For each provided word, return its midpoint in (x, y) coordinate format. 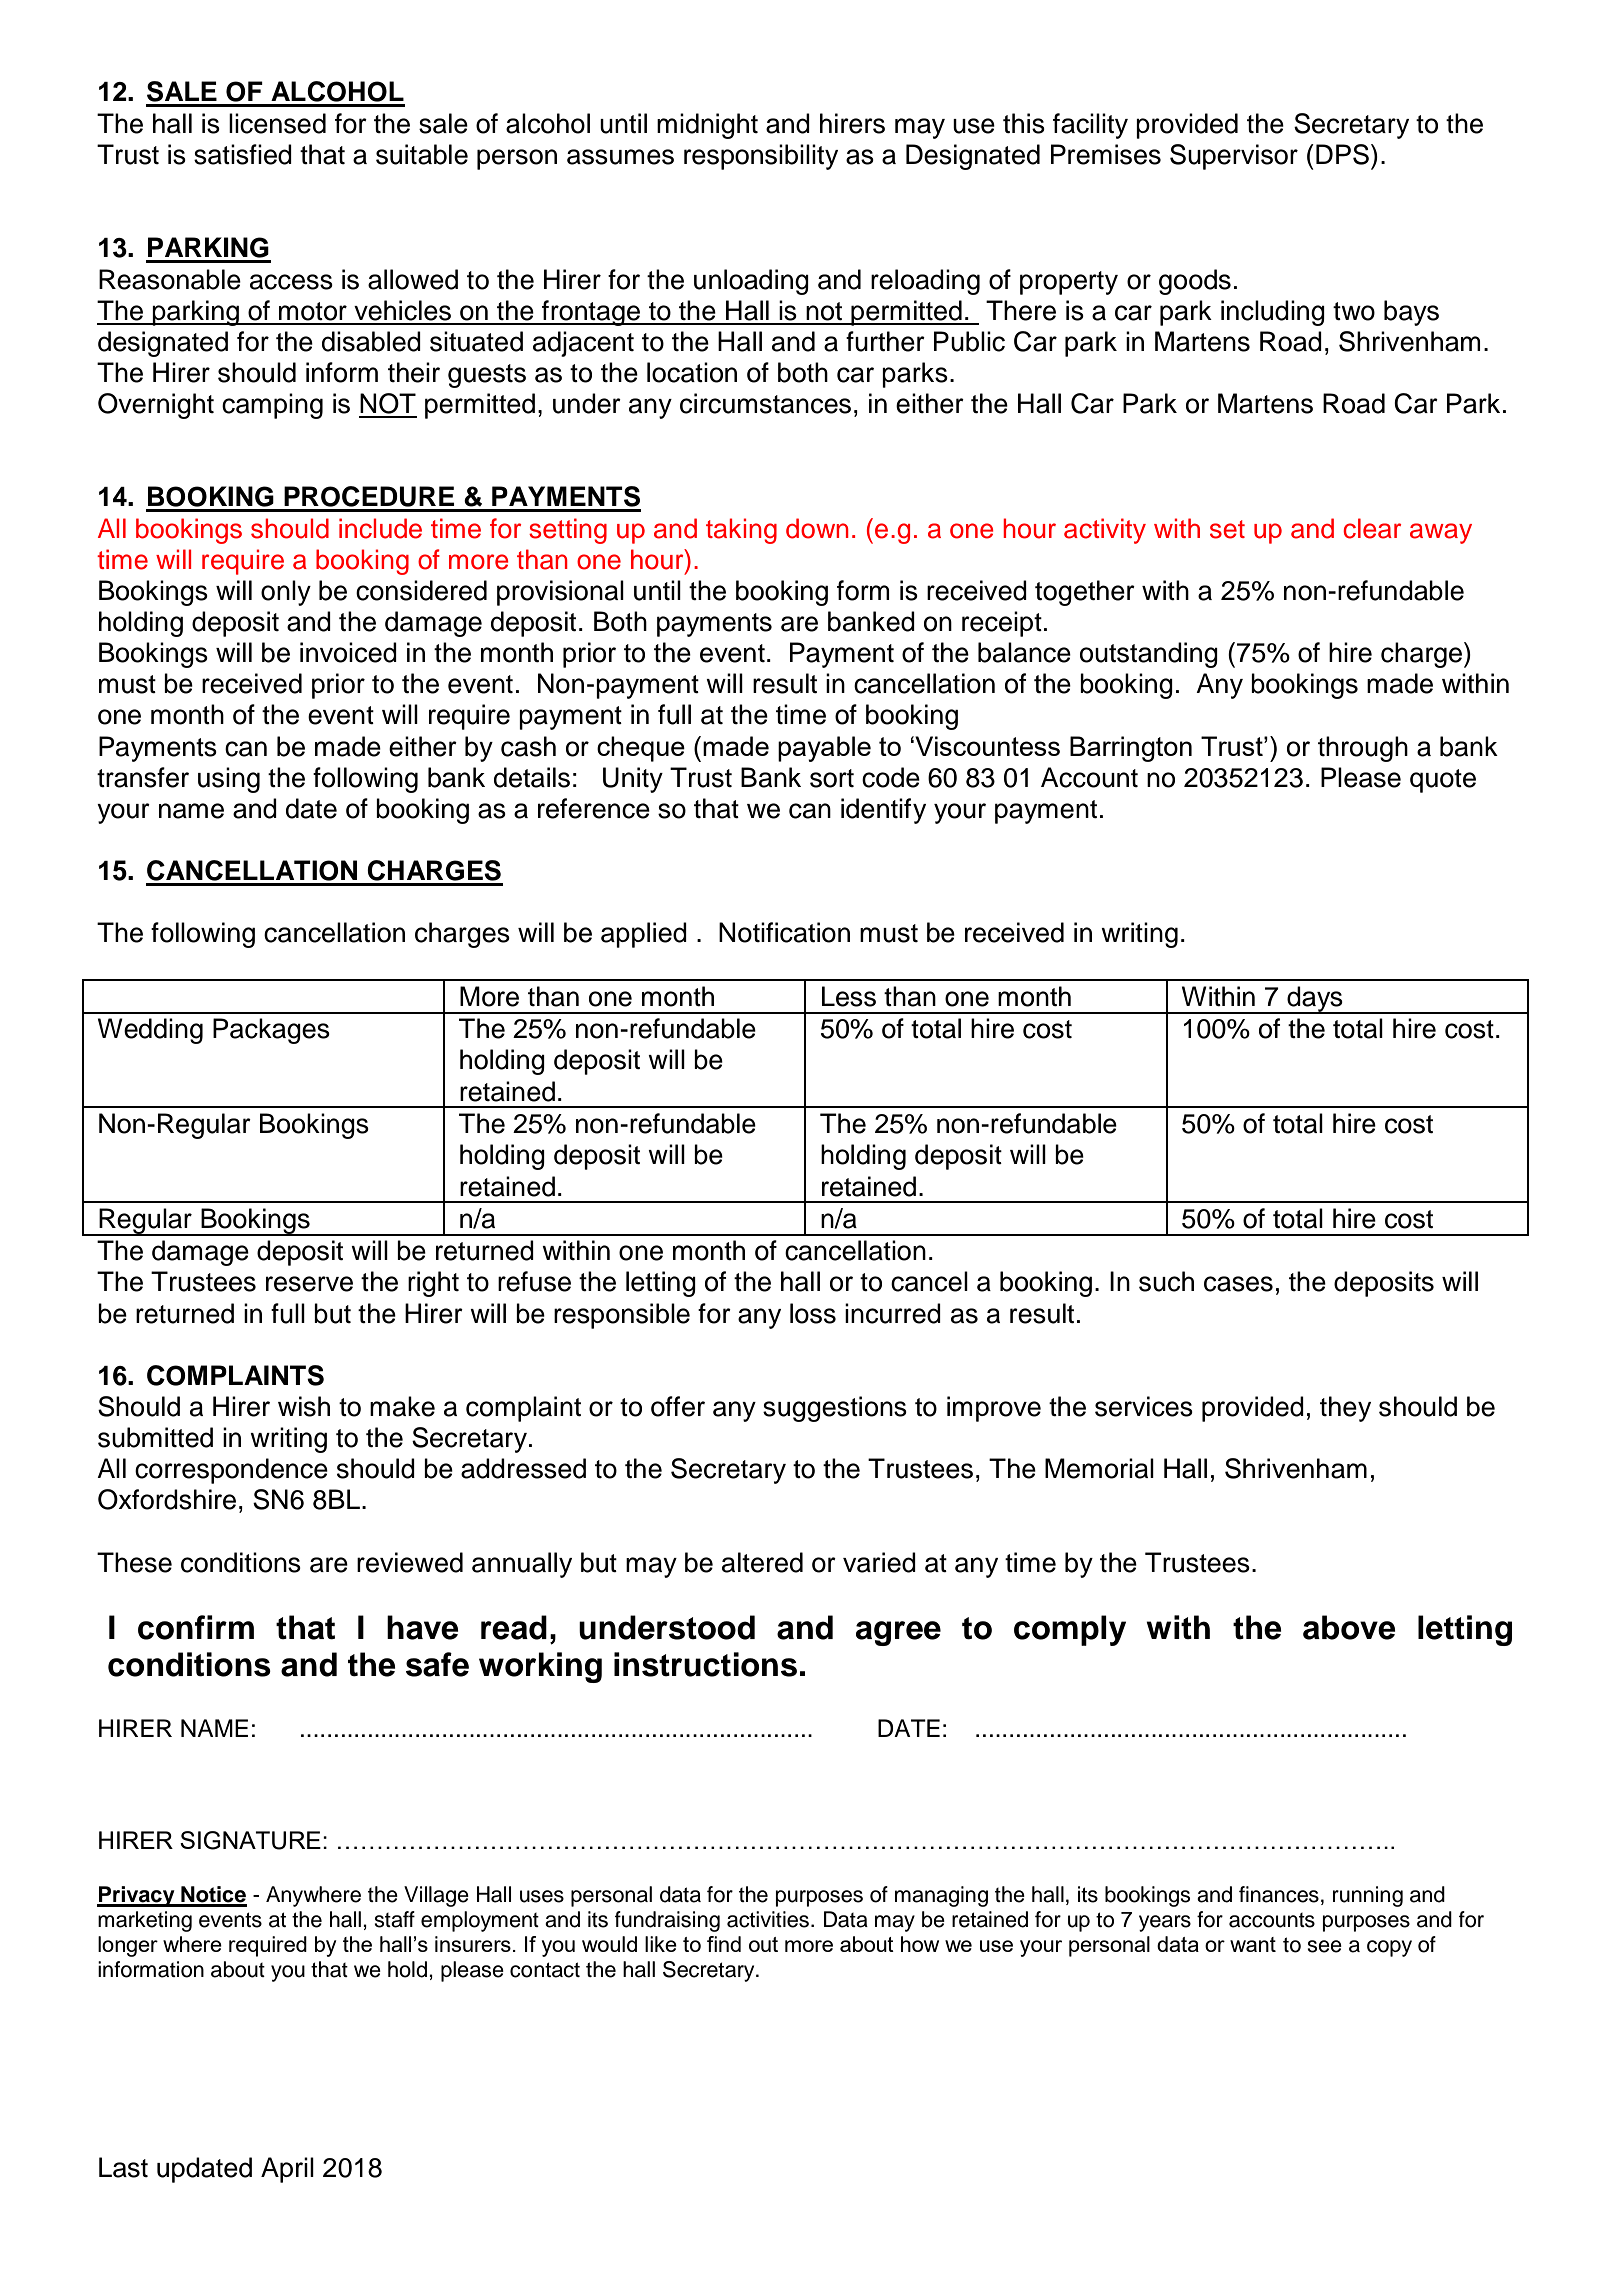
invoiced (348, 652)
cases (1238, 1284)
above (1349, 1627)
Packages (271, 1031)
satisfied (243, 154)
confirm (196, 1627)
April (287, 2170)
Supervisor (1234, 157)
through (1363, 749)
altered (762, 1562)
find (724, 1944)
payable (824, 749)
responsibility (761, 157)
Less (849, 996)
